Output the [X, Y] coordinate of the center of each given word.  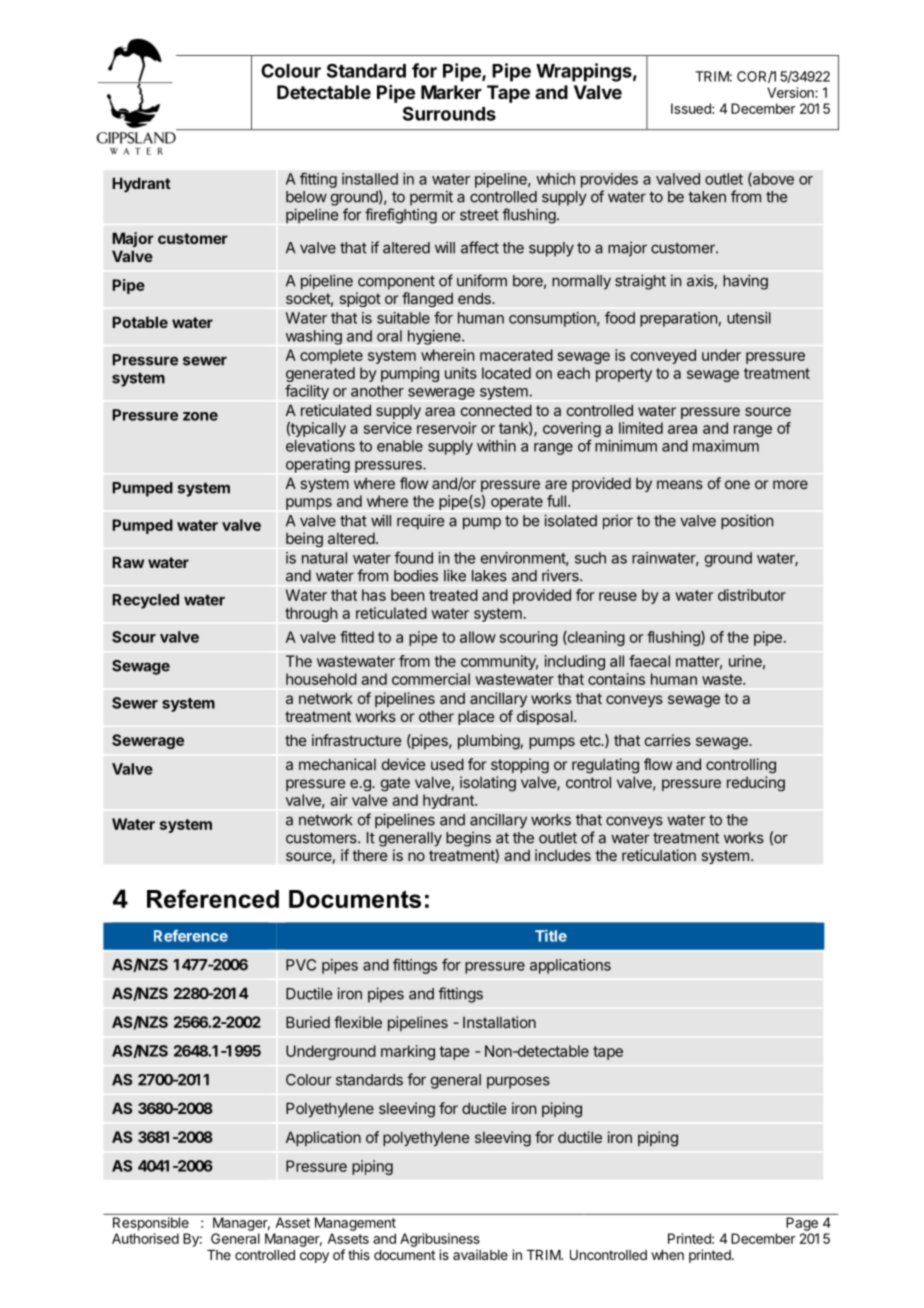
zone [200, 416]
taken [707, 197]
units [461, 373]
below [306, 197]
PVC [301, 965]
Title [551, 936]
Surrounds [449, 113]
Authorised [145, 1238]
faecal [649, 661]
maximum [726, 446]
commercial [431, 679]
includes [563, 855]
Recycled [145, 601]
